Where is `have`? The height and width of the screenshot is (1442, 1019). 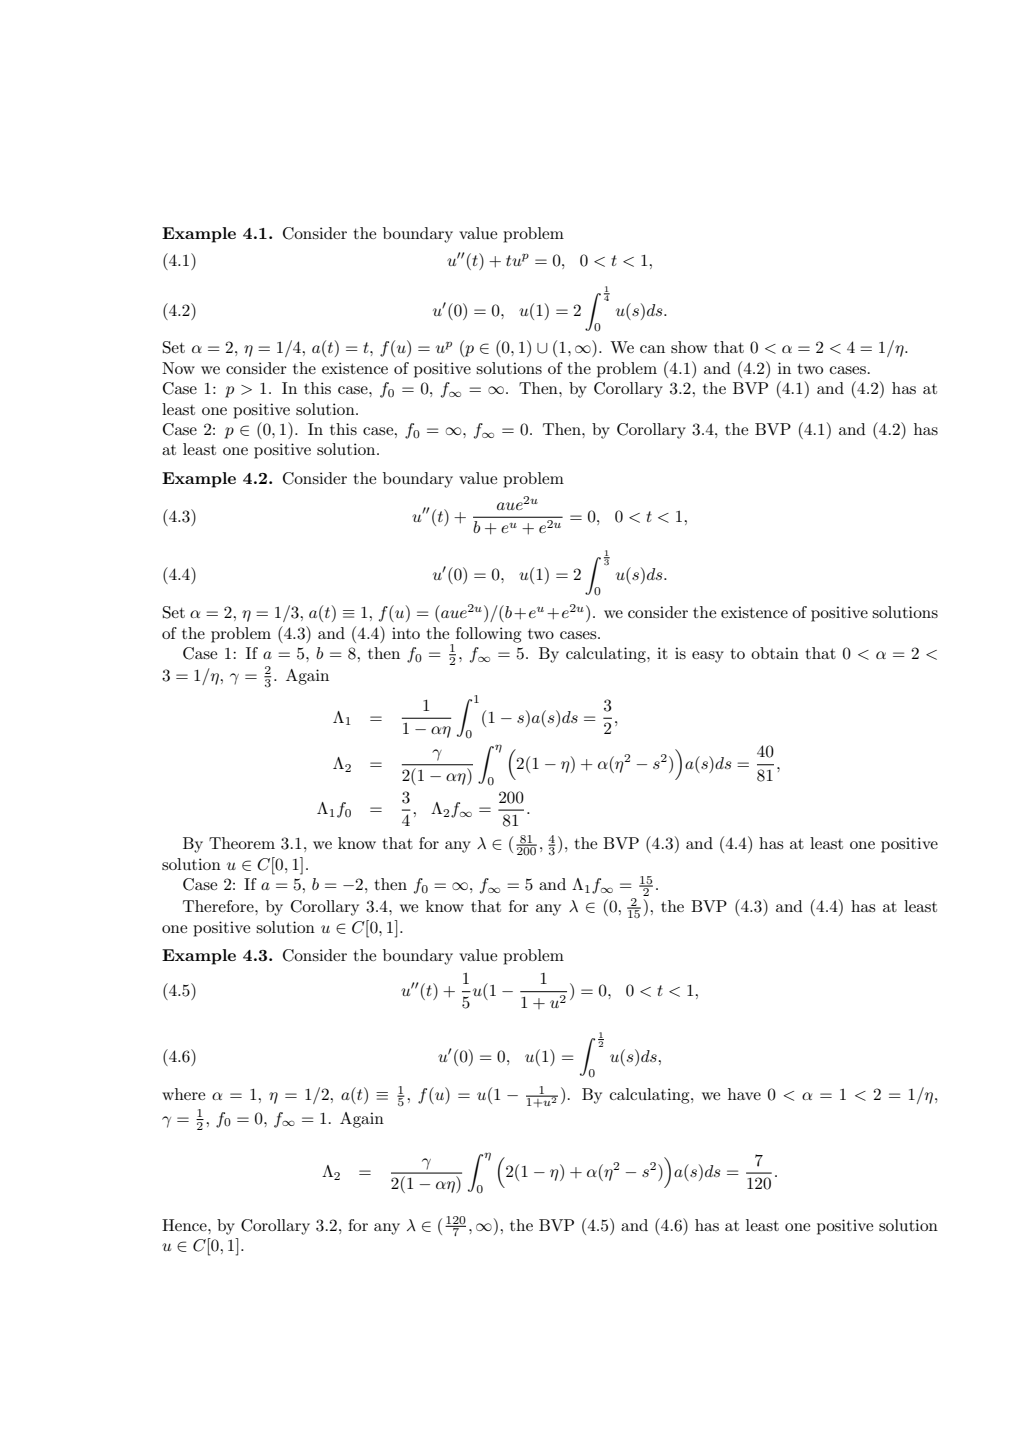 have is located at coordinates (744, 1094).
